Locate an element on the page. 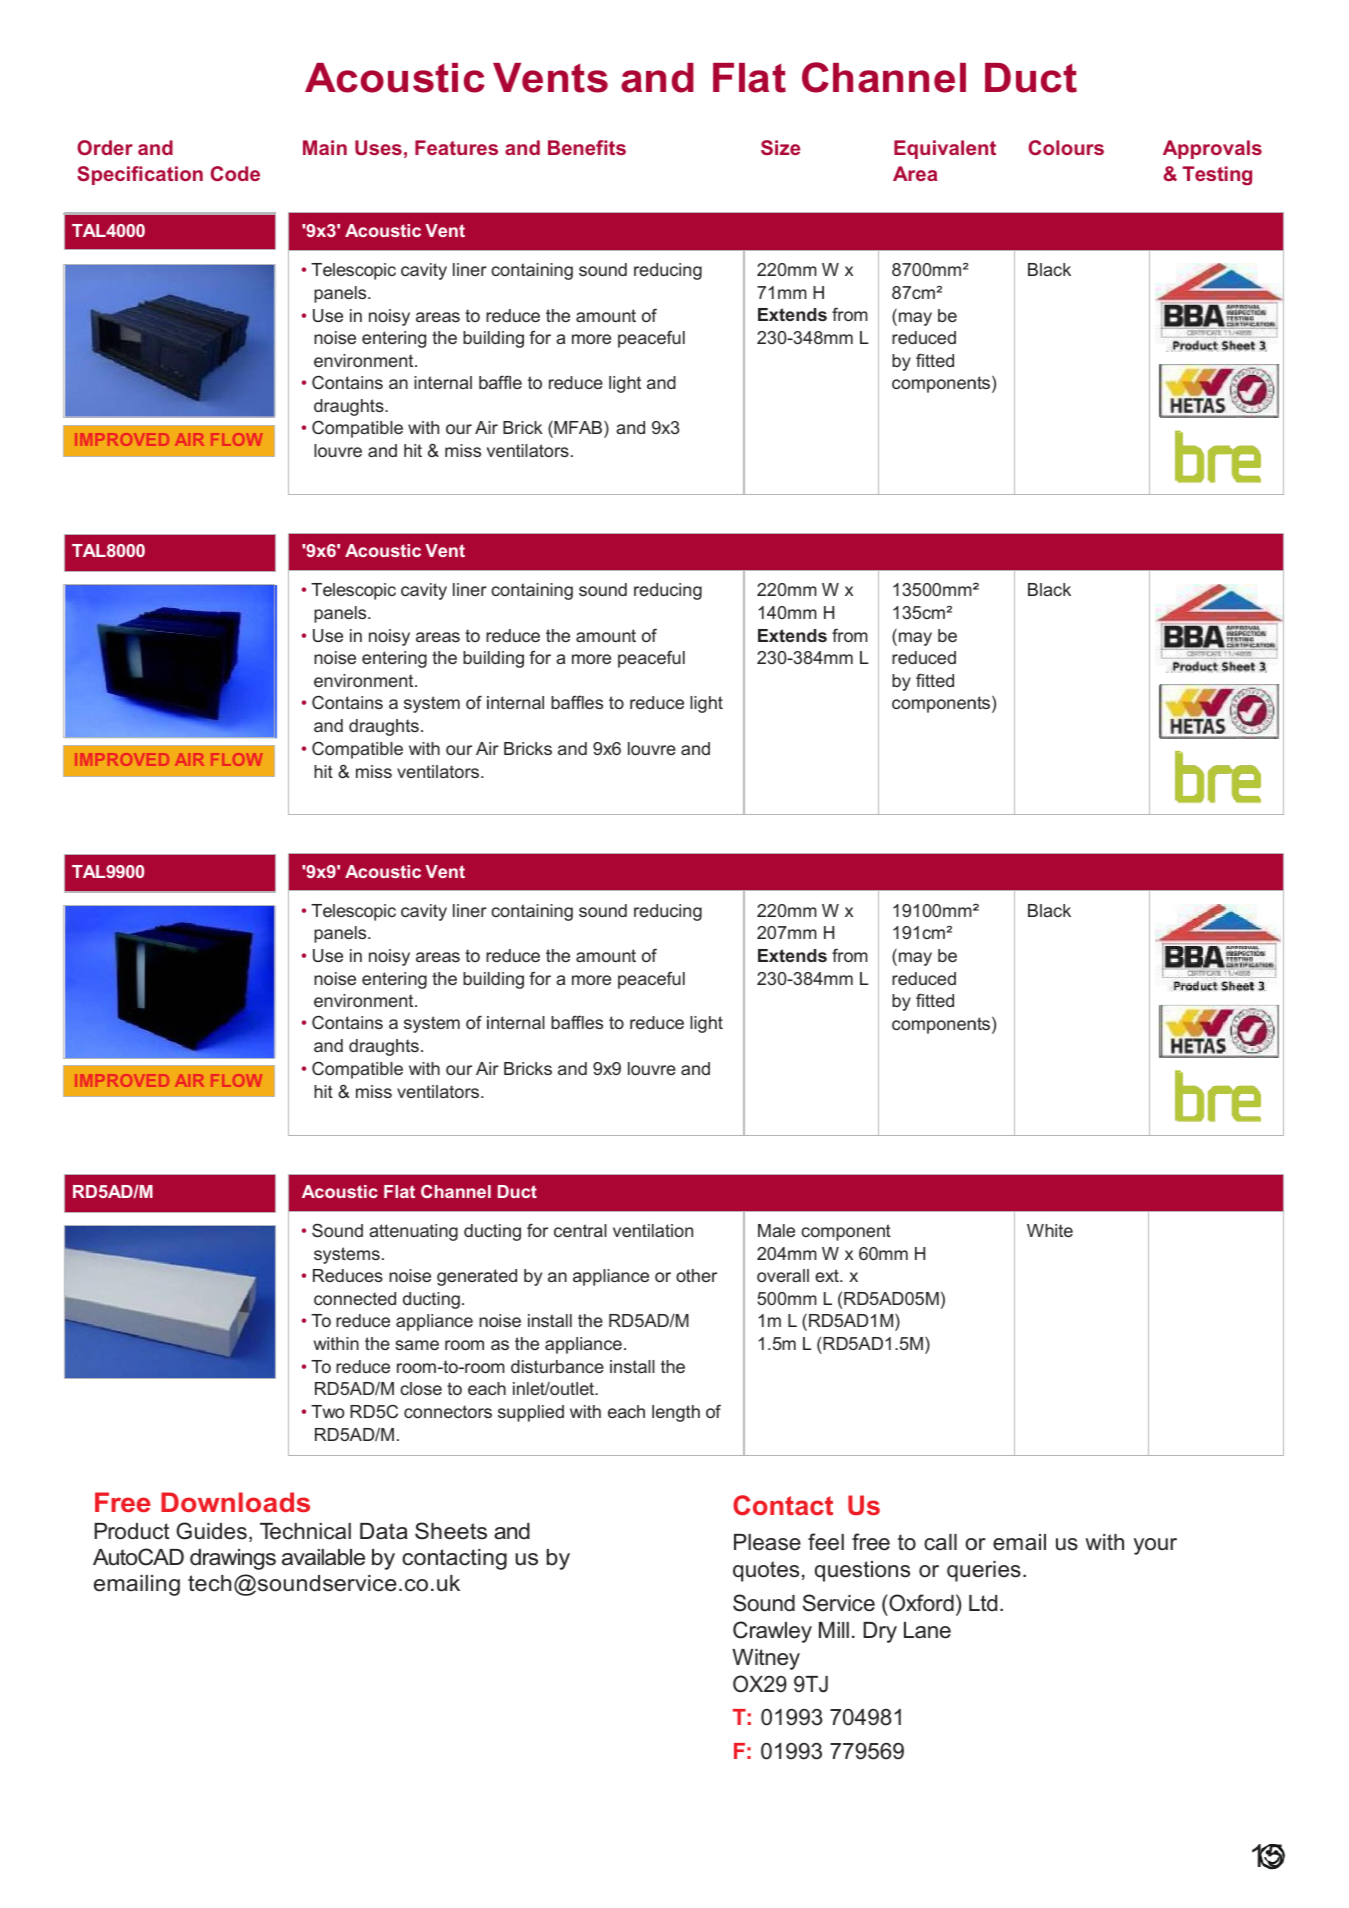  connected is located at coordinates (355, 1298).
